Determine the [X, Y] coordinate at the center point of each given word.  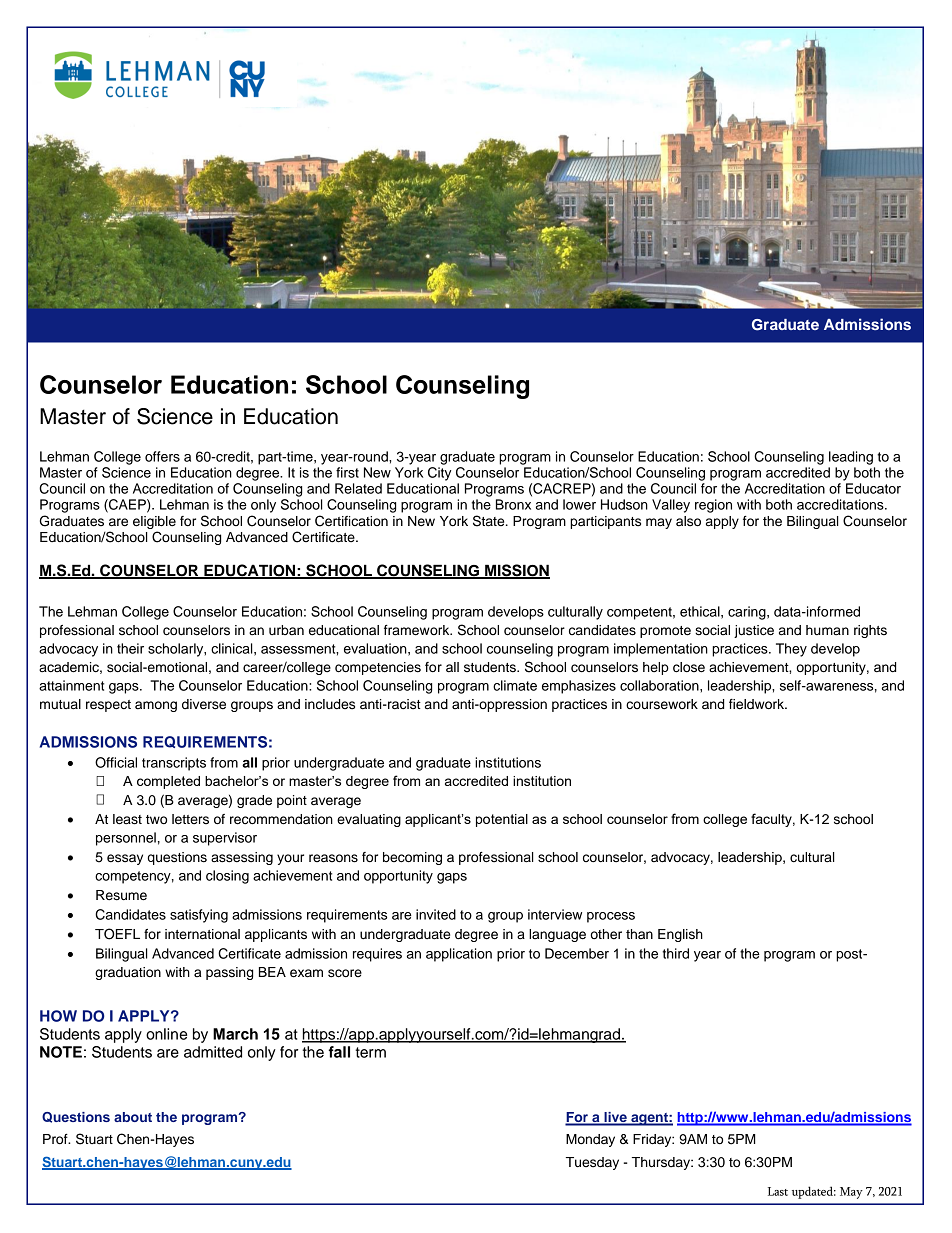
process [611, 917]
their [130, 648]
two [156, 819]
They [791, 650]
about [133, 1117]
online [166, 1034]
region [713, 506]
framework [418, 630]
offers [162, 456]
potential [502, 820]
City [439, 474]
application [459, 955]
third [675, 953]
